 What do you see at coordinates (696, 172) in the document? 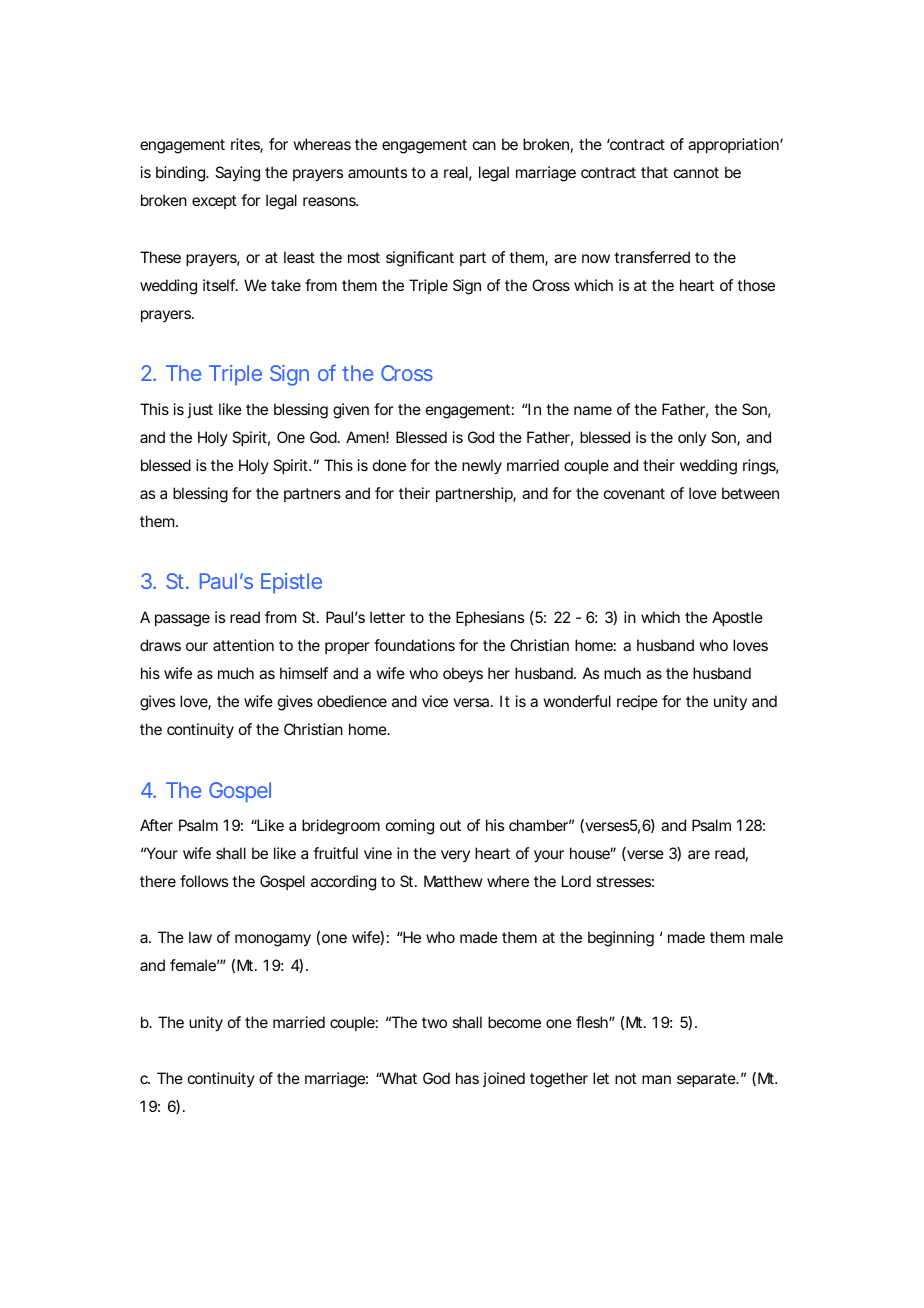
I see `cannot` at bounding box center [696, 172].
